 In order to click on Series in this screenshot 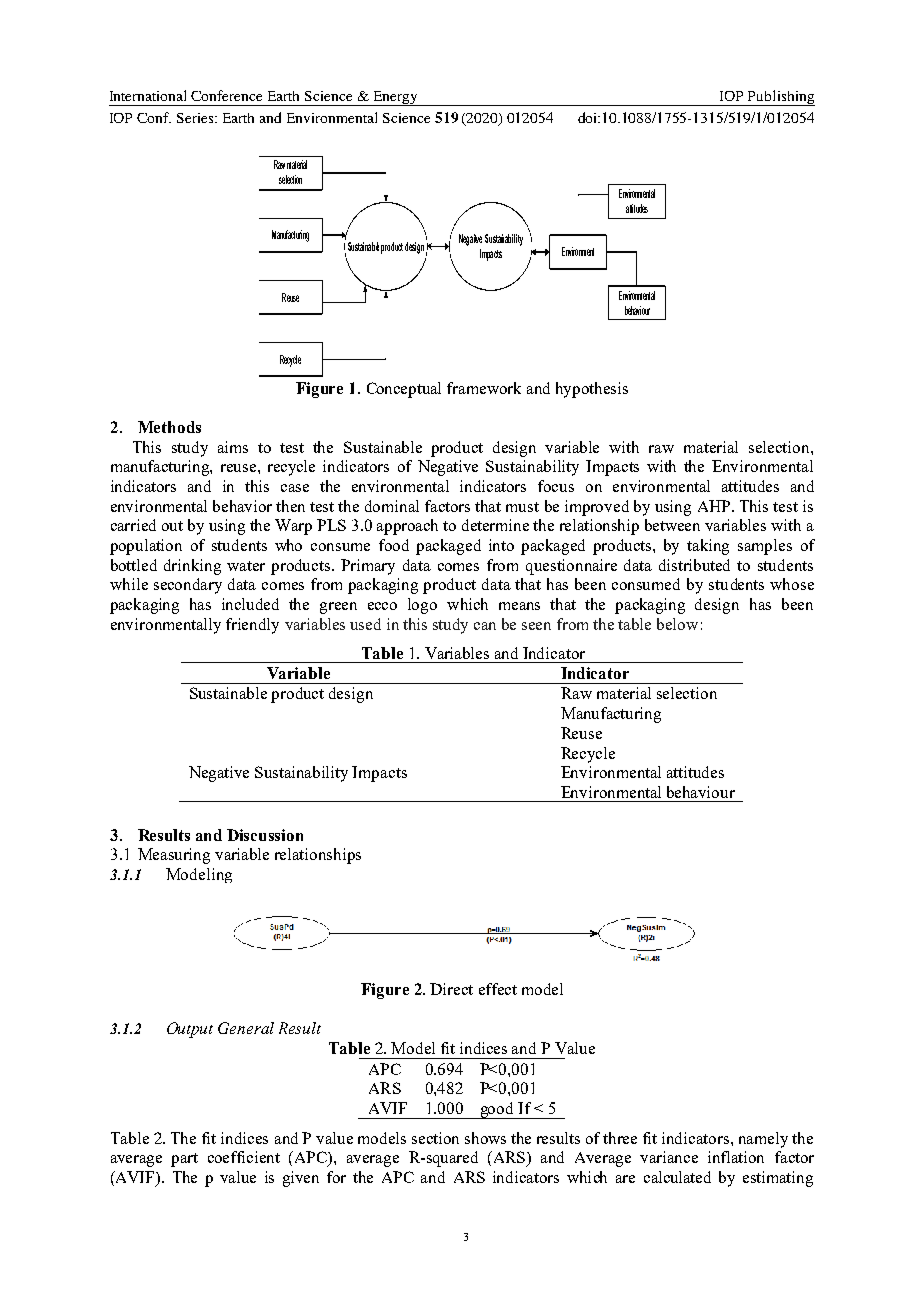, I will do `click(196, 118)`.
